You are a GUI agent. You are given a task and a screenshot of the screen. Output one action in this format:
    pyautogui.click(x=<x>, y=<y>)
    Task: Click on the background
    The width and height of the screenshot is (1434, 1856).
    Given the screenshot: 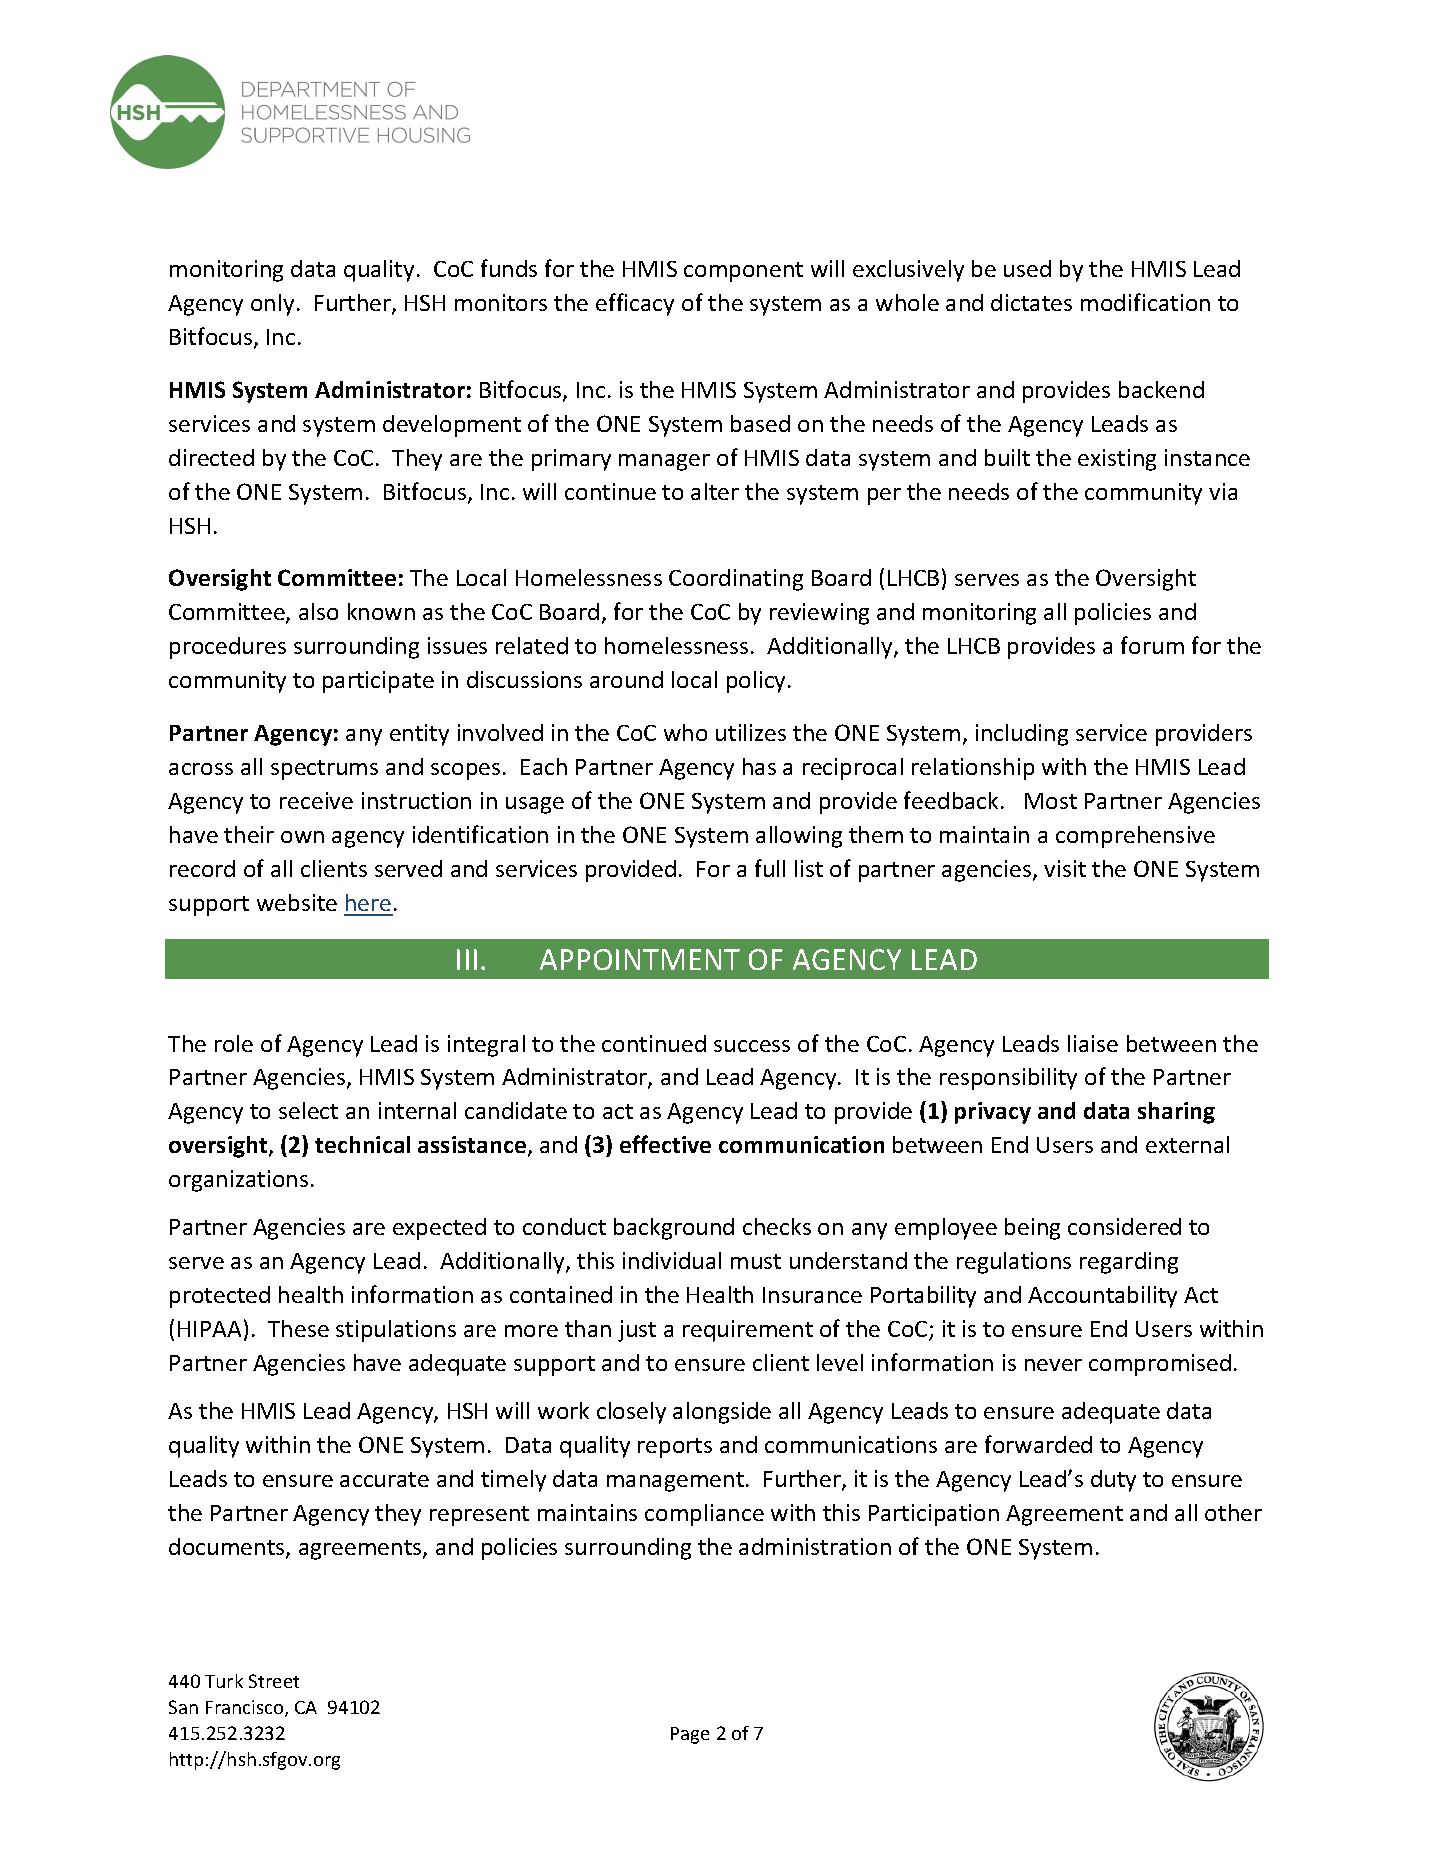 What is the action you would take?
    pyautogui.click(x=674, y=1229)
